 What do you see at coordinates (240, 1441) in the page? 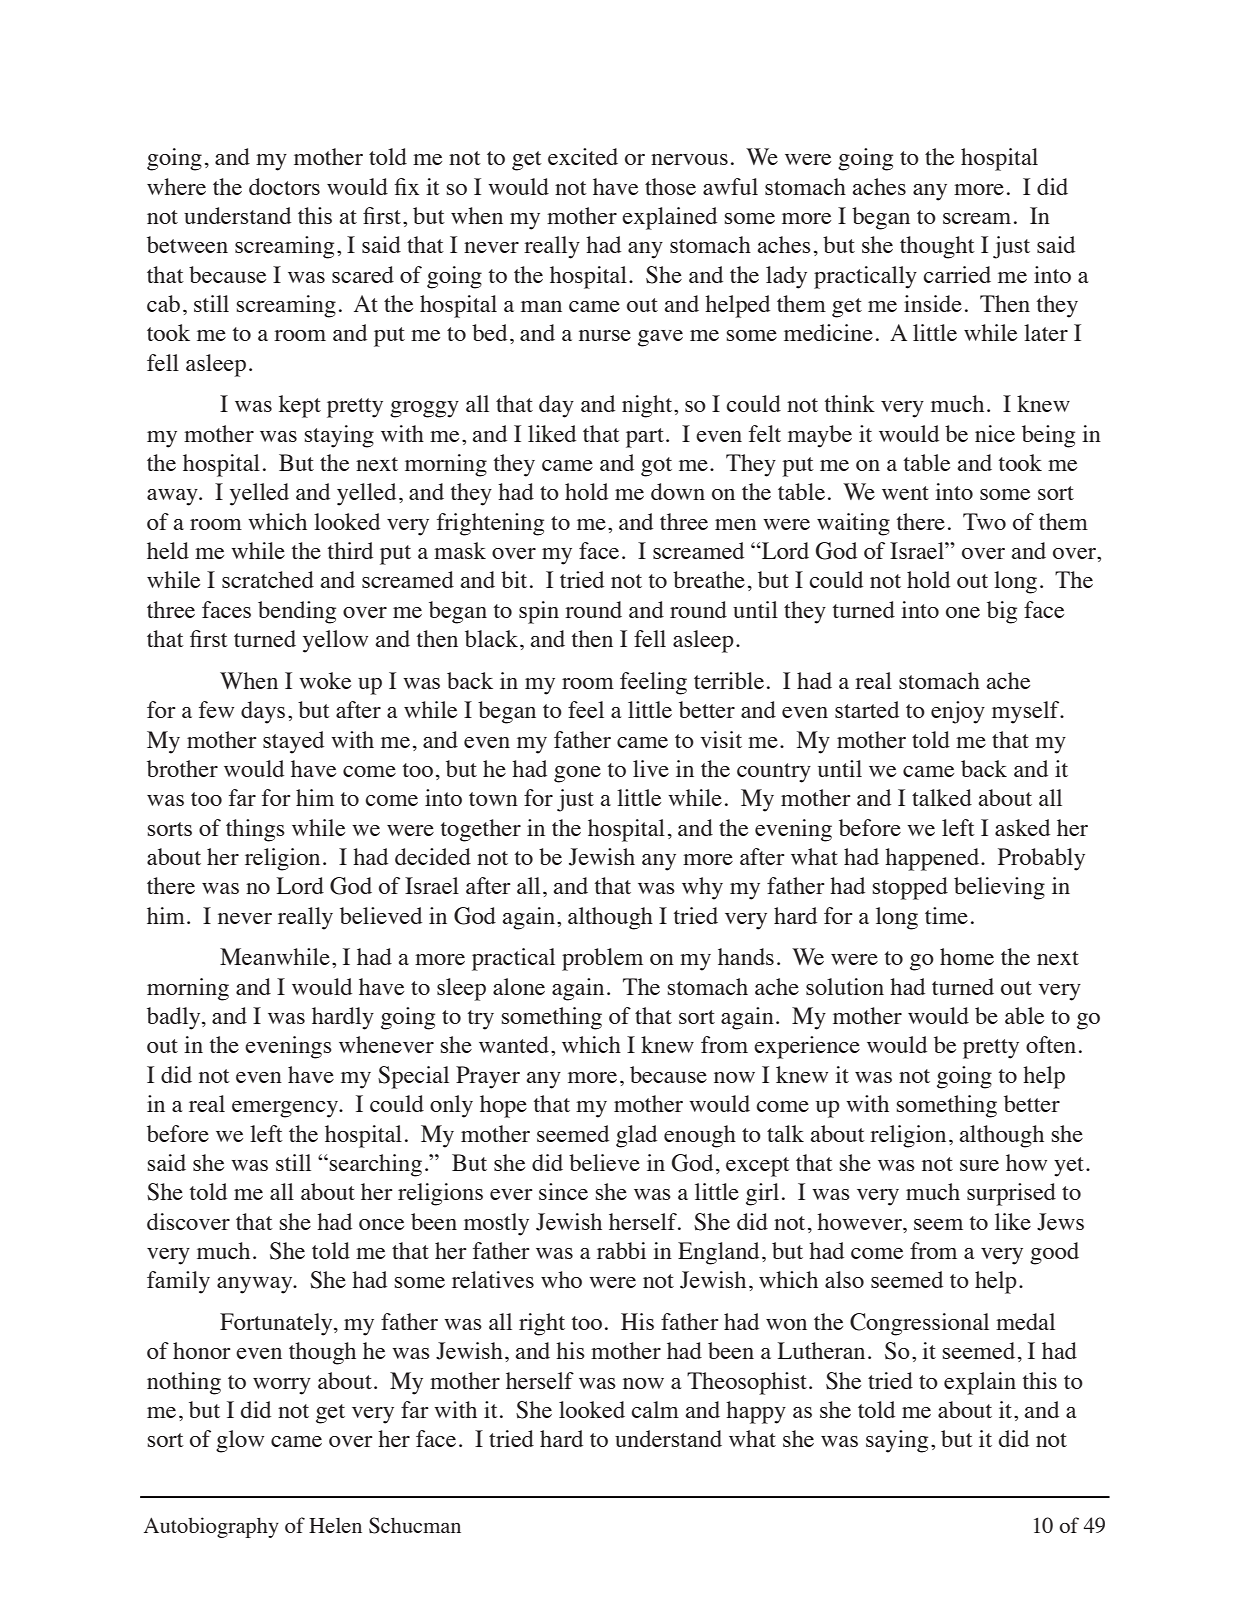
I see `glow` at bounding box center [240, 1441].
